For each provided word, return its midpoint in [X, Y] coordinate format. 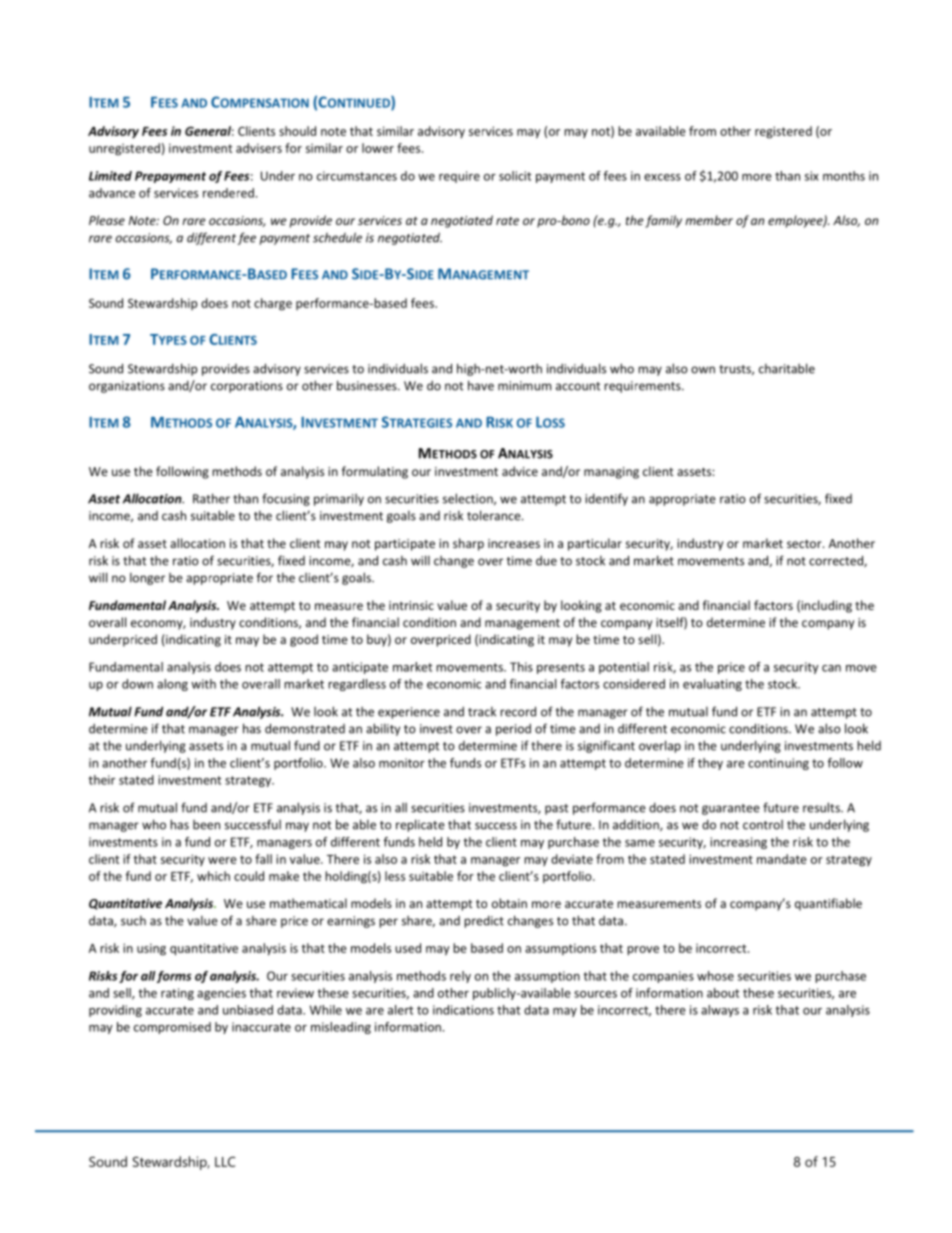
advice [520, 471]
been [206, 825]
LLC [225, 1161]
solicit [515, 176]
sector [805, 544]
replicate [420, 825]
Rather [211, 498]
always [720, 1011]
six [812, 176]
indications [463, 1010]
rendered [228, 193]
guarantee [731, 809]
